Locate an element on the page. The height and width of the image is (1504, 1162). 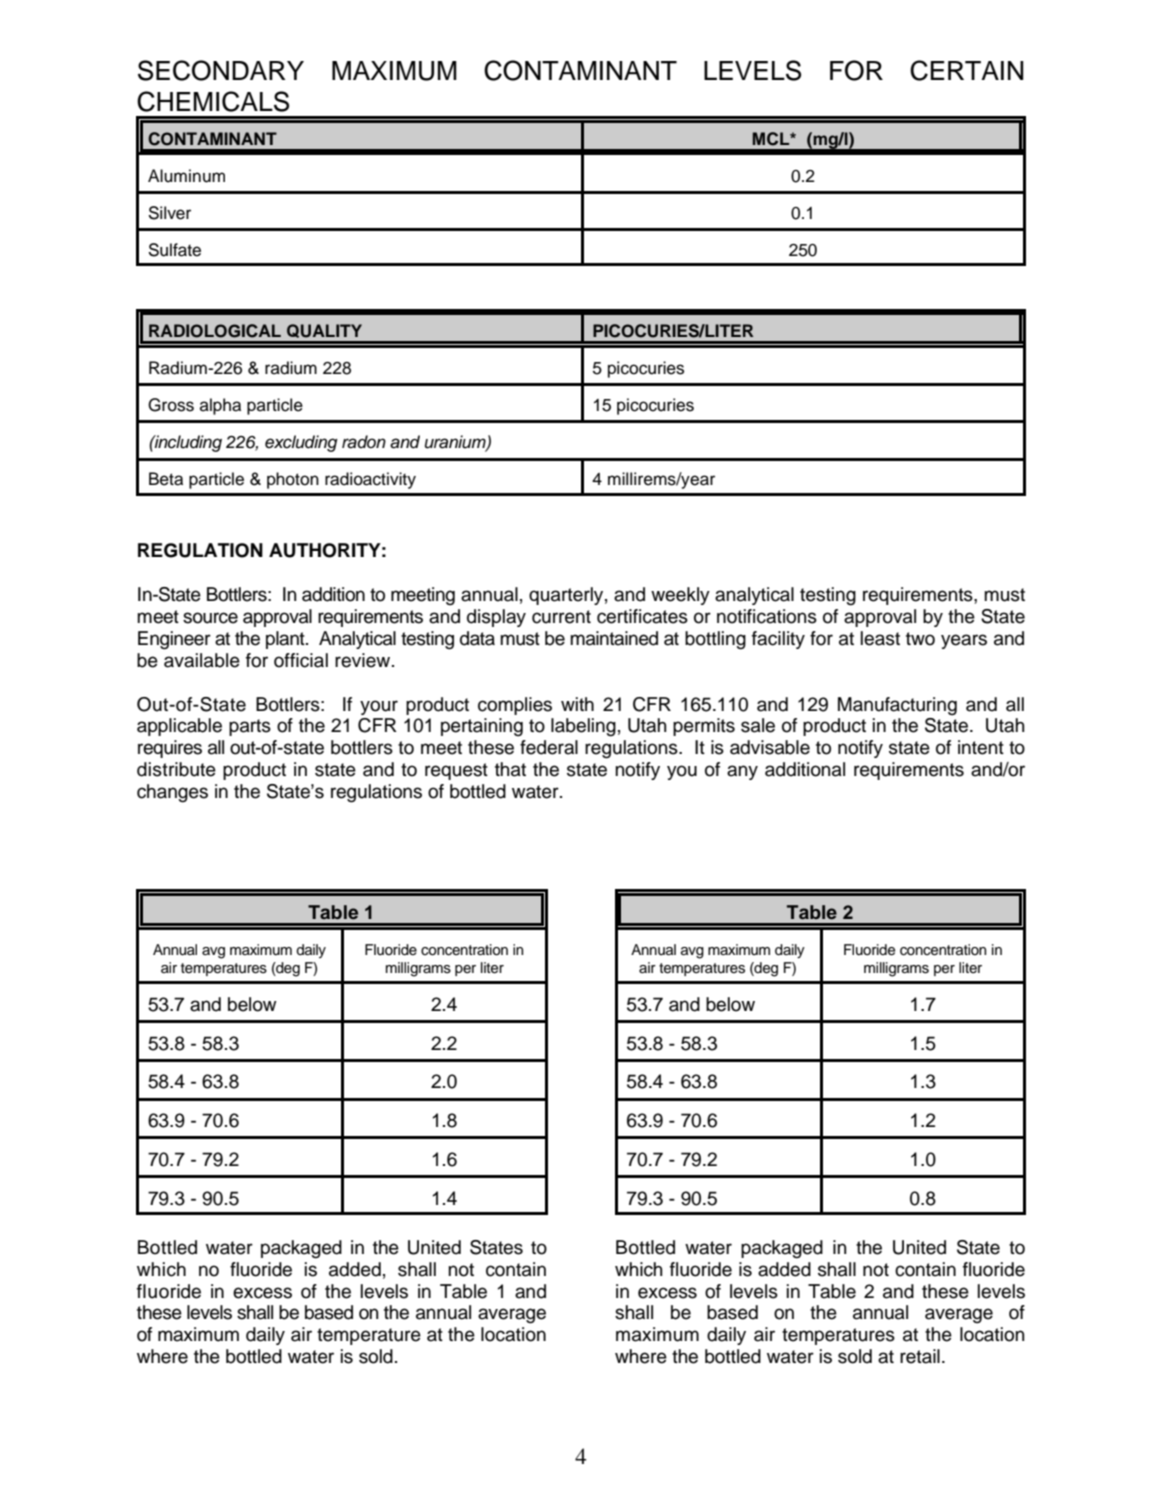
any is located at coordinates (742, 772).
